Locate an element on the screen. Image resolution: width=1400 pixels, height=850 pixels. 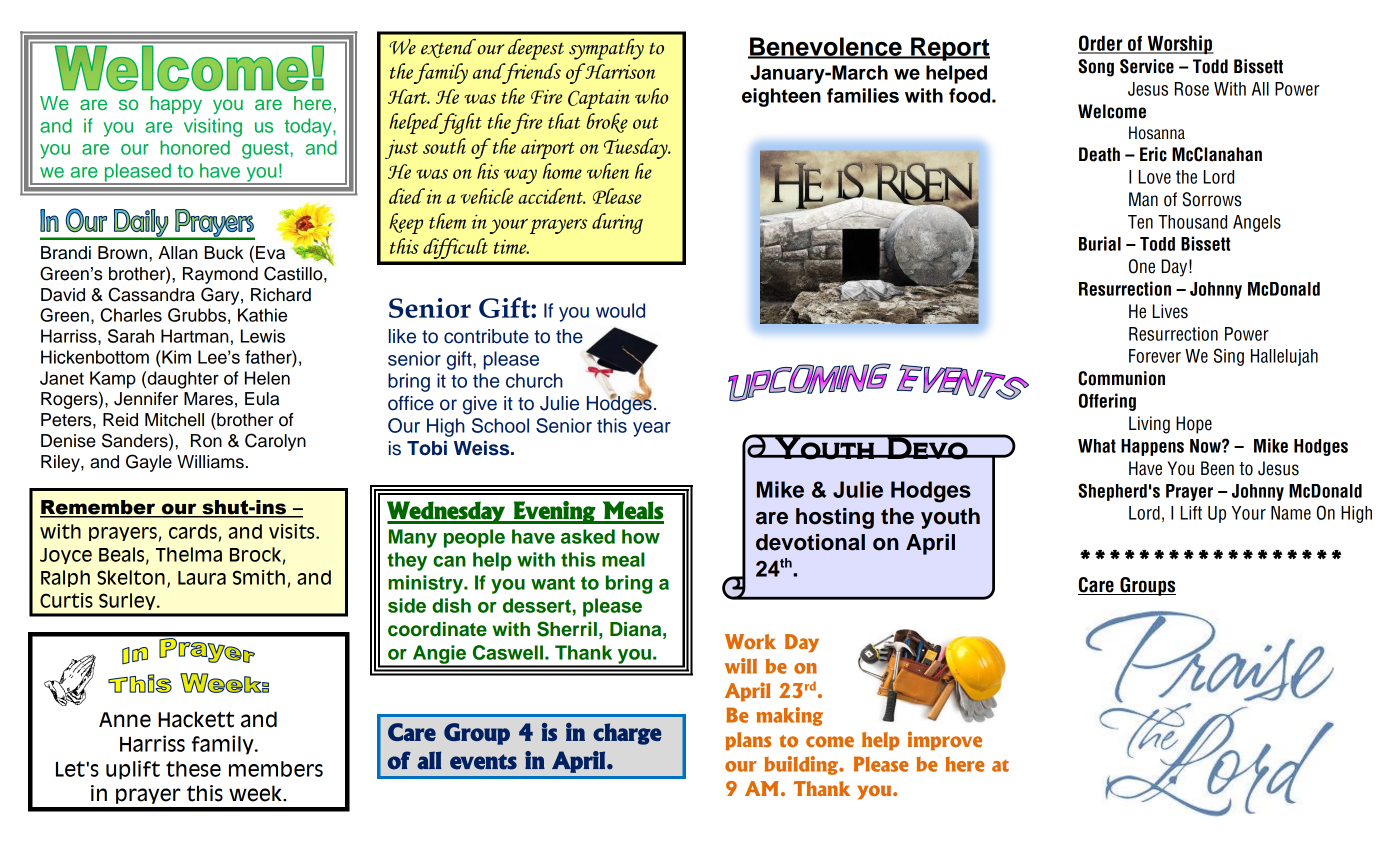
plans is located at coordinates (748, 741).
